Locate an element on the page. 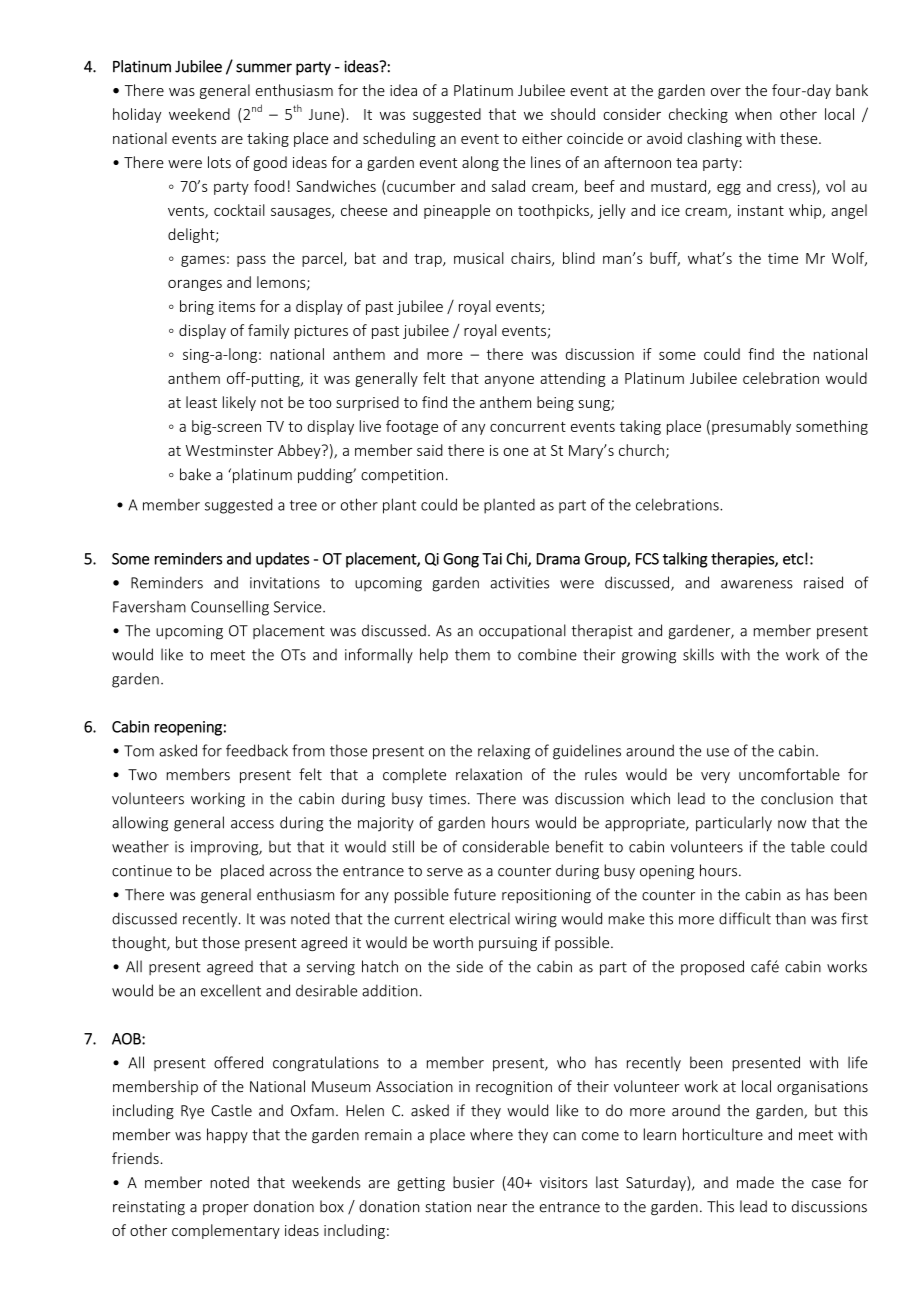  anyone is located at coordinates (509, 381).
